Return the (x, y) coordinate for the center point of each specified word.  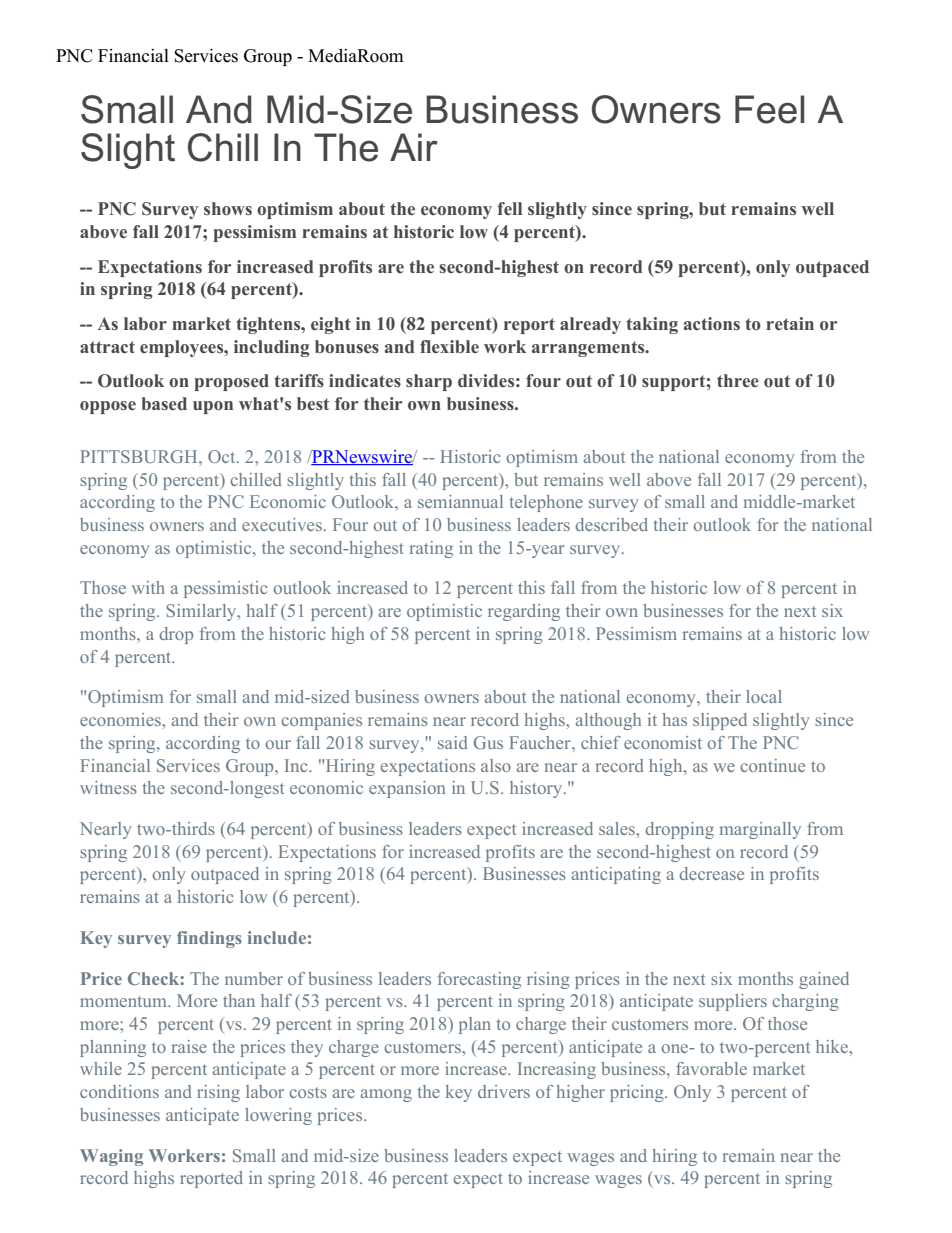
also (496, 765)
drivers (504, 1091)
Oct (223, 456)
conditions (119, 1091)
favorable (711, 1068)
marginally (760, 830)
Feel (769, 109)
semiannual (460, 501)
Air (414, 147)
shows (228, 209)
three (738, 380)
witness (108, 787)
